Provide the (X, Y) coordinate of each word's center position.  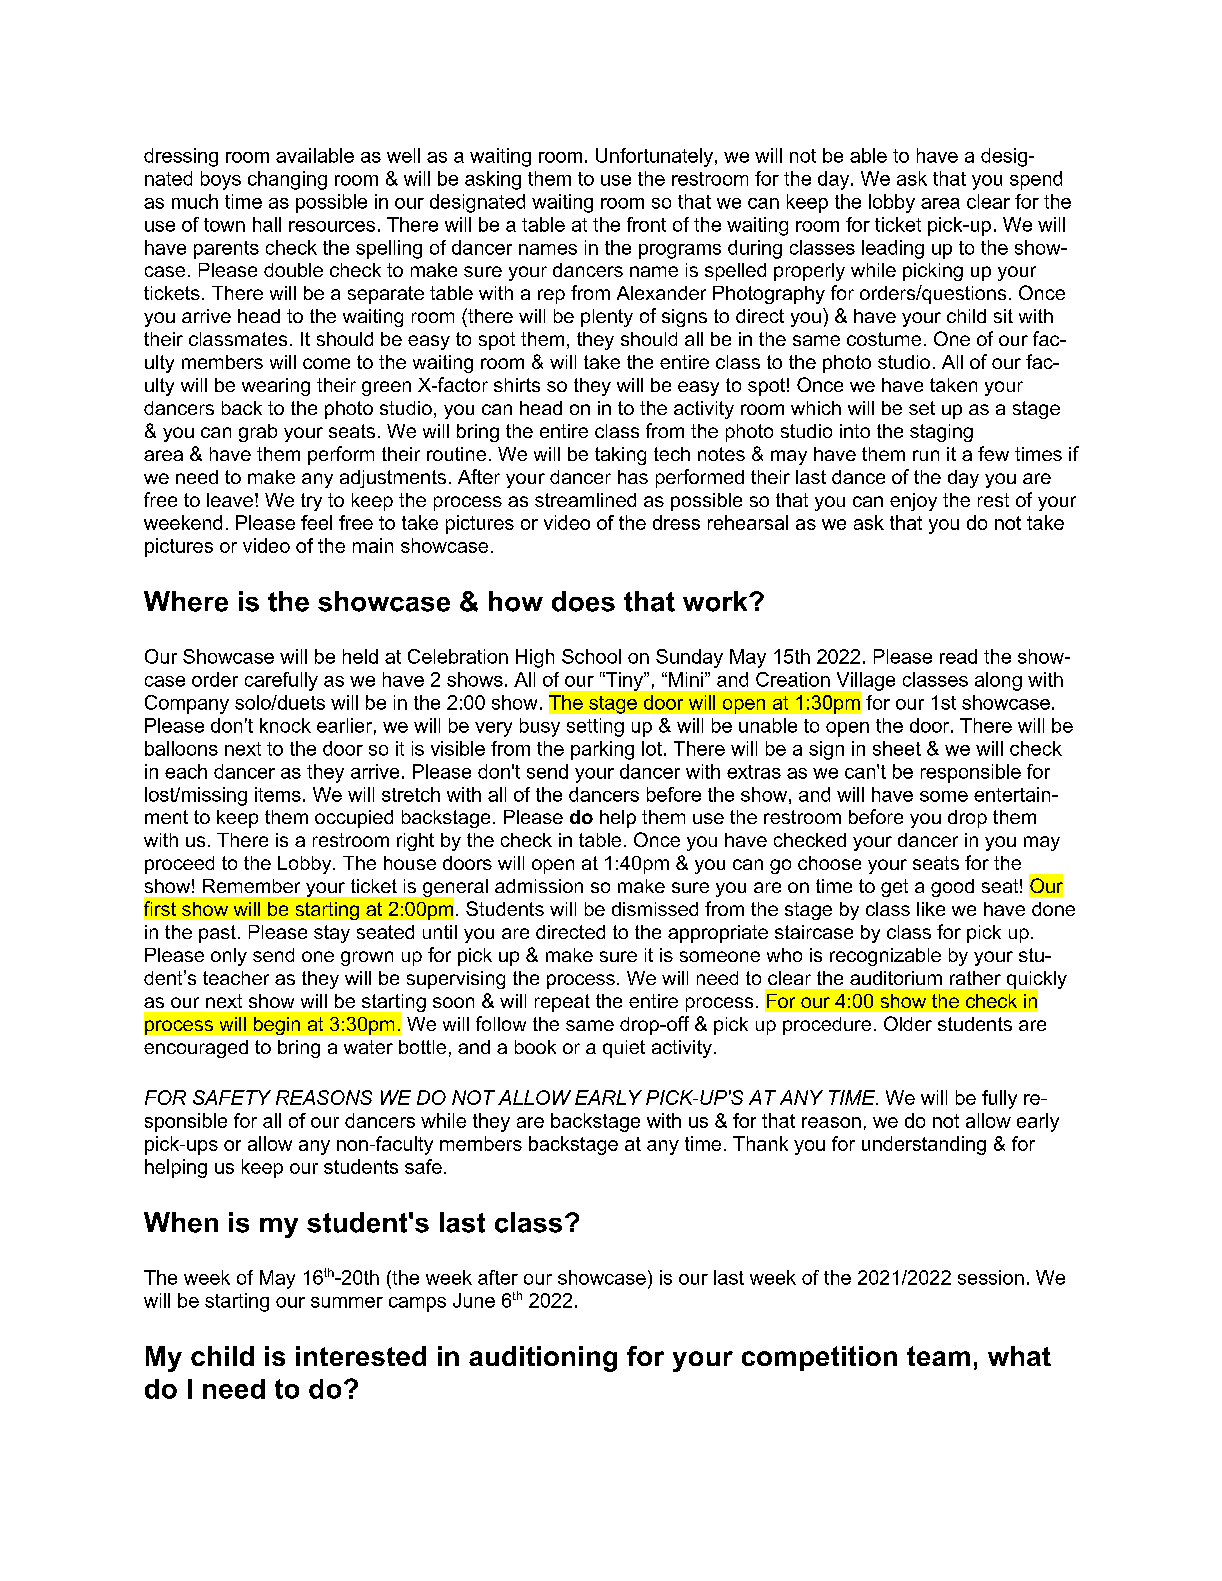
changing (287, 180)
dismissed (655, 909)
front (646, 224)
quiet (624, 1049)
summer (347, 1302)
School (591, 656)
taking (620, 456)
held (360, 656)
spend (1036, 180)
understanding (924, 1145)
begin (277, 1026)
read (958, 656)
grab (258, 433)
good (952, 888)
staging (941, 433)
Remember (251, 886)
